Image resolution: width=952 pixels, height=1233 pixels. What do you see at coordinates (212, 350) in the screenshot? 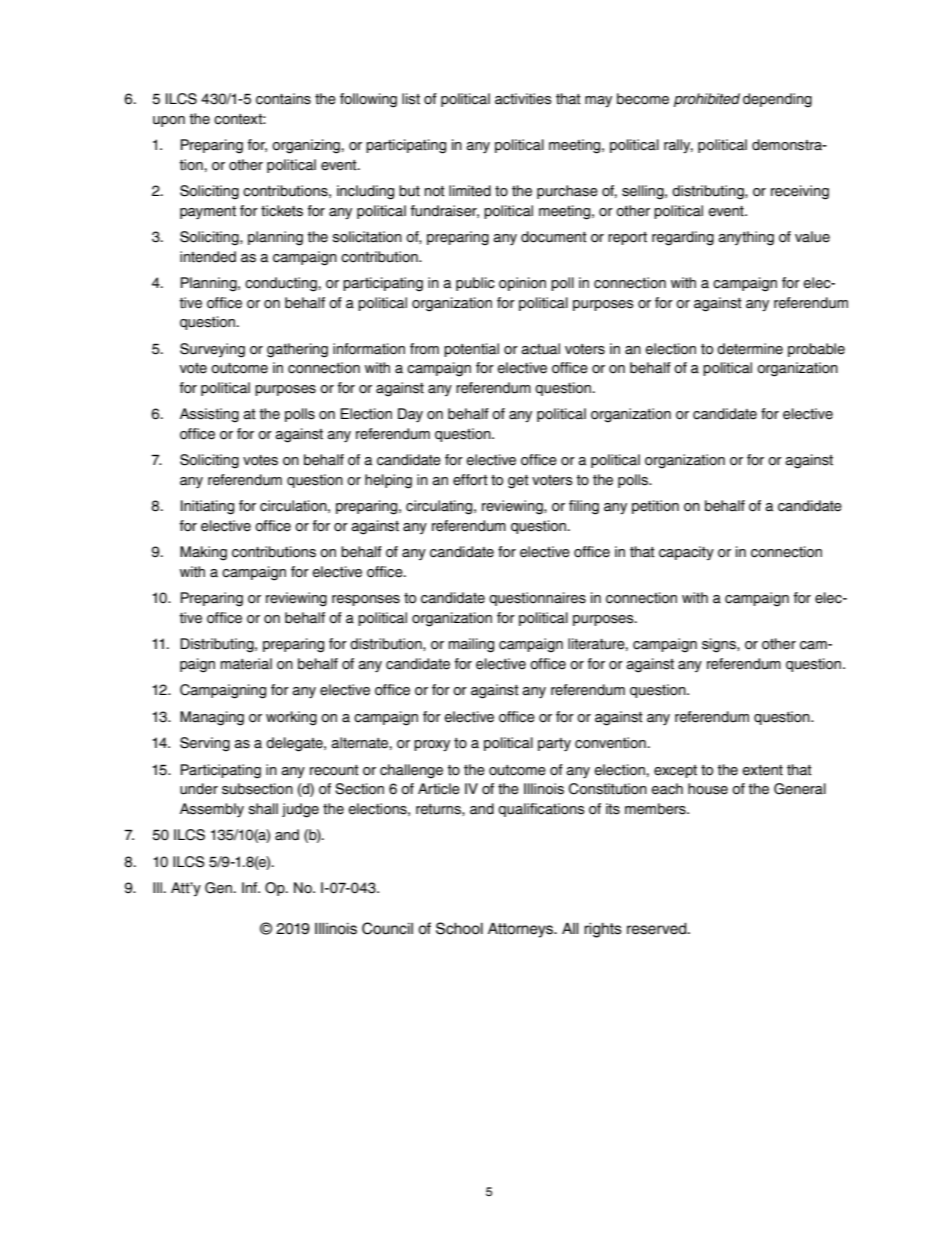
I see `Surveying` at bounding box center [212, 350].
